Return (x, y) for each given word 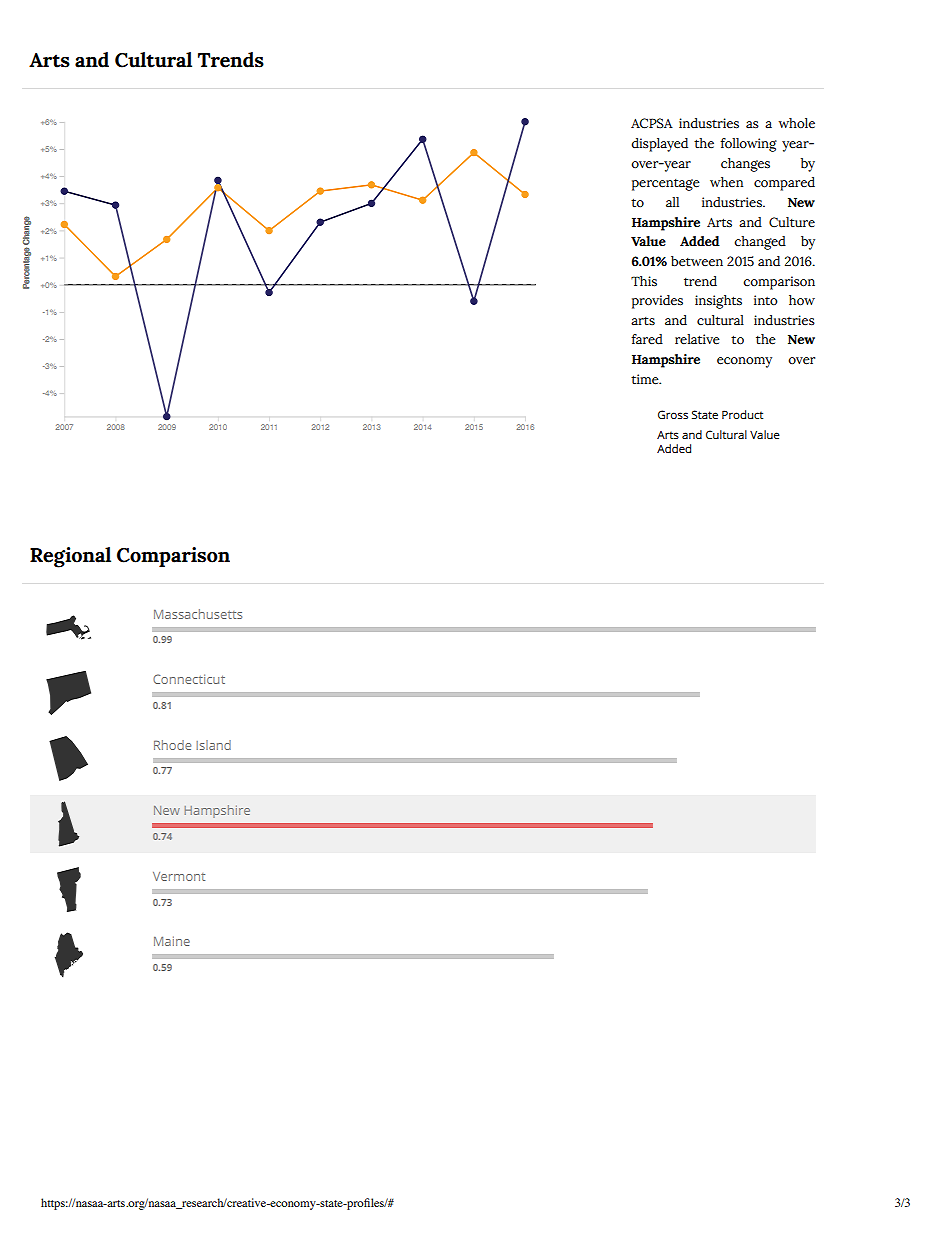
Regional (70, 557)
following (748, 145)
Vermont (179, 876)
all (672, 202)
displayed (659, 145)
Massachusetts (198, 614)
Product (742, 414)
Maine (172, 941)
